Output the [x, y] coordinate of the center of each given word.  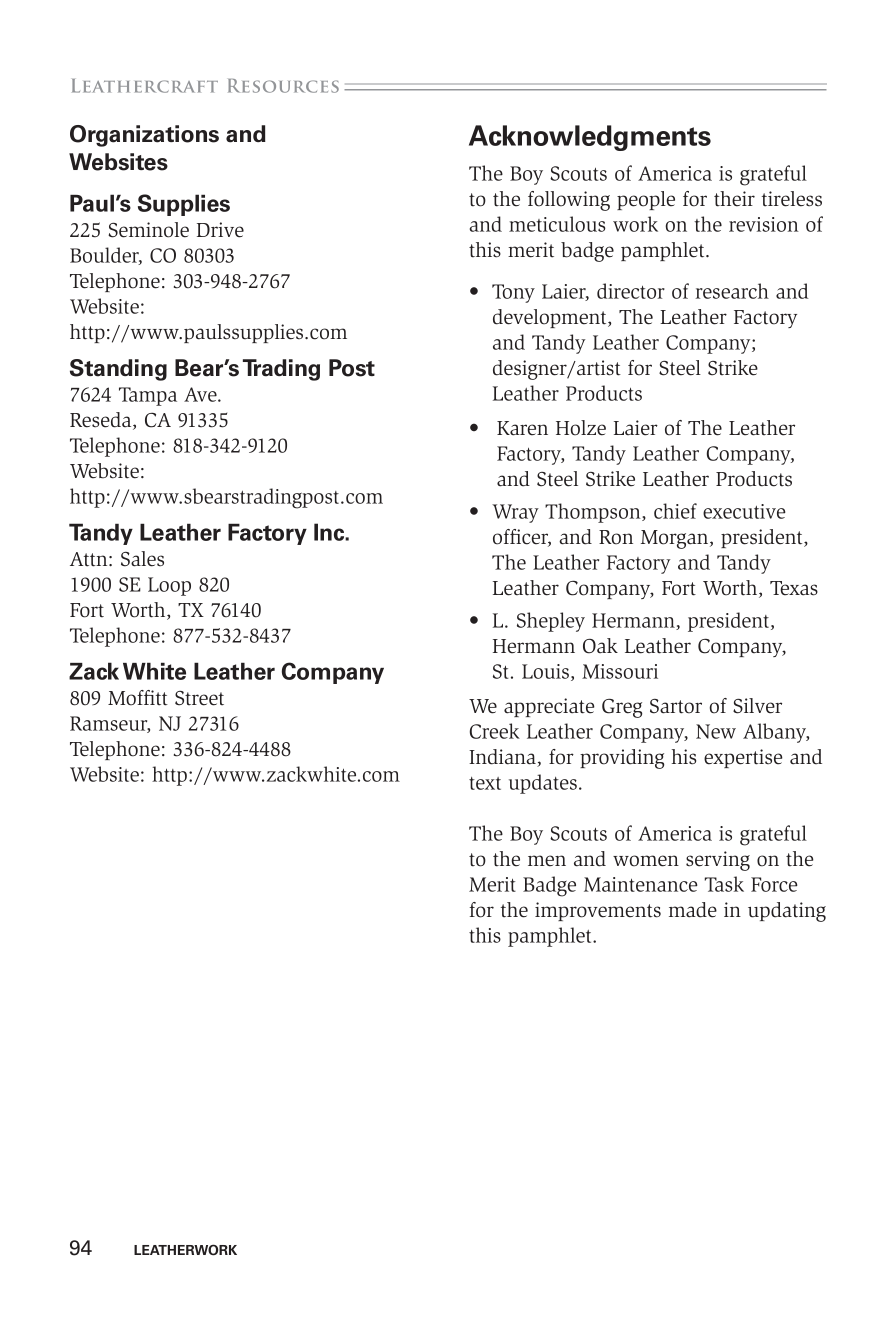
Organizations [144, 136]
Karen [522, 428]
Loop [169, 586]
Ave [201, 394]
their [734, 199]
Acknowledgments [590, 138]
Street [199, 698]
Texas [794, 588]
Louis [545, 671]
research [732, 291]
